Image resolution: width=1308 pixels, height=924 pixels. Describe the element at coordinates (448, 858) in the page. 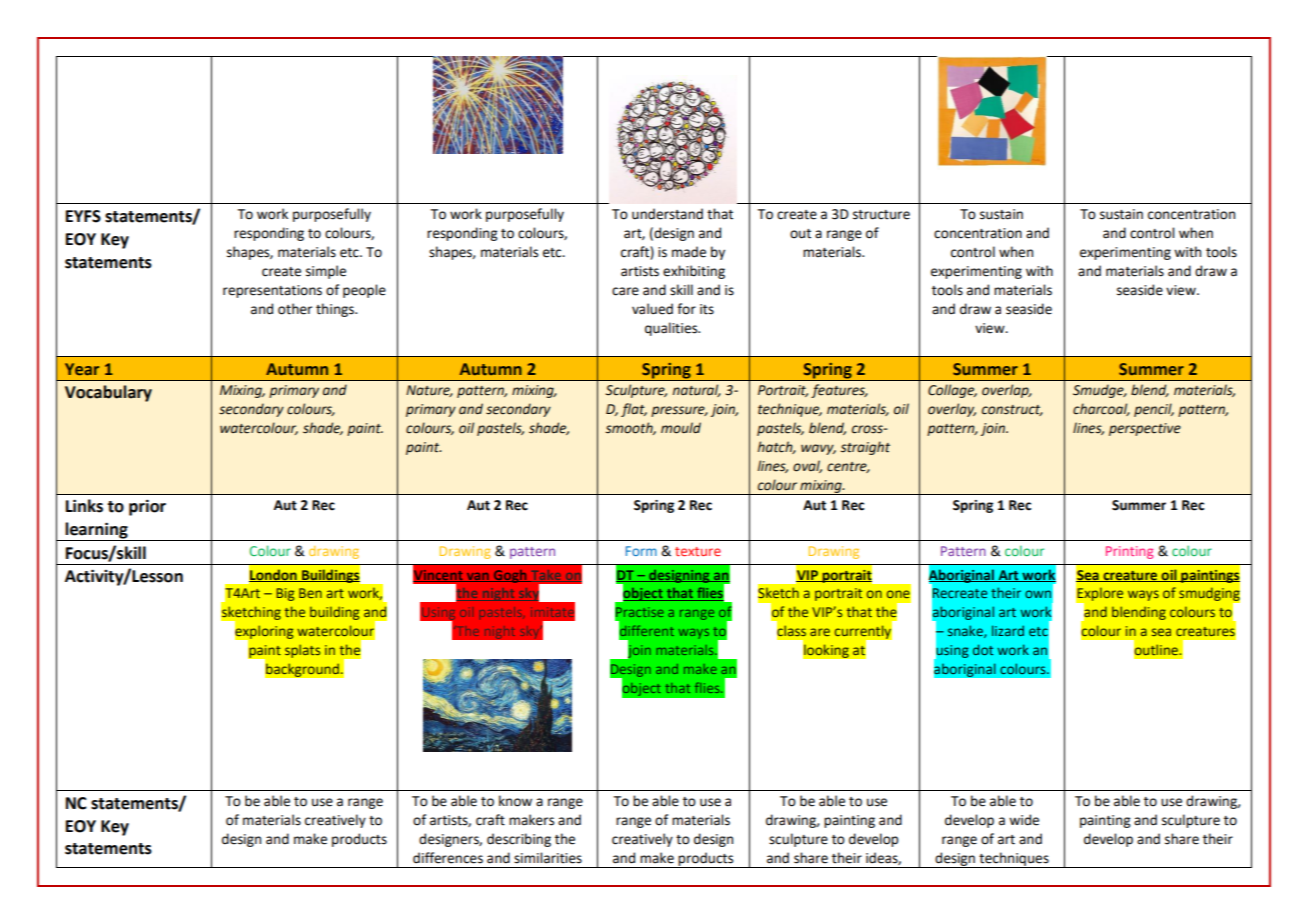

I see `differences` at that location.
